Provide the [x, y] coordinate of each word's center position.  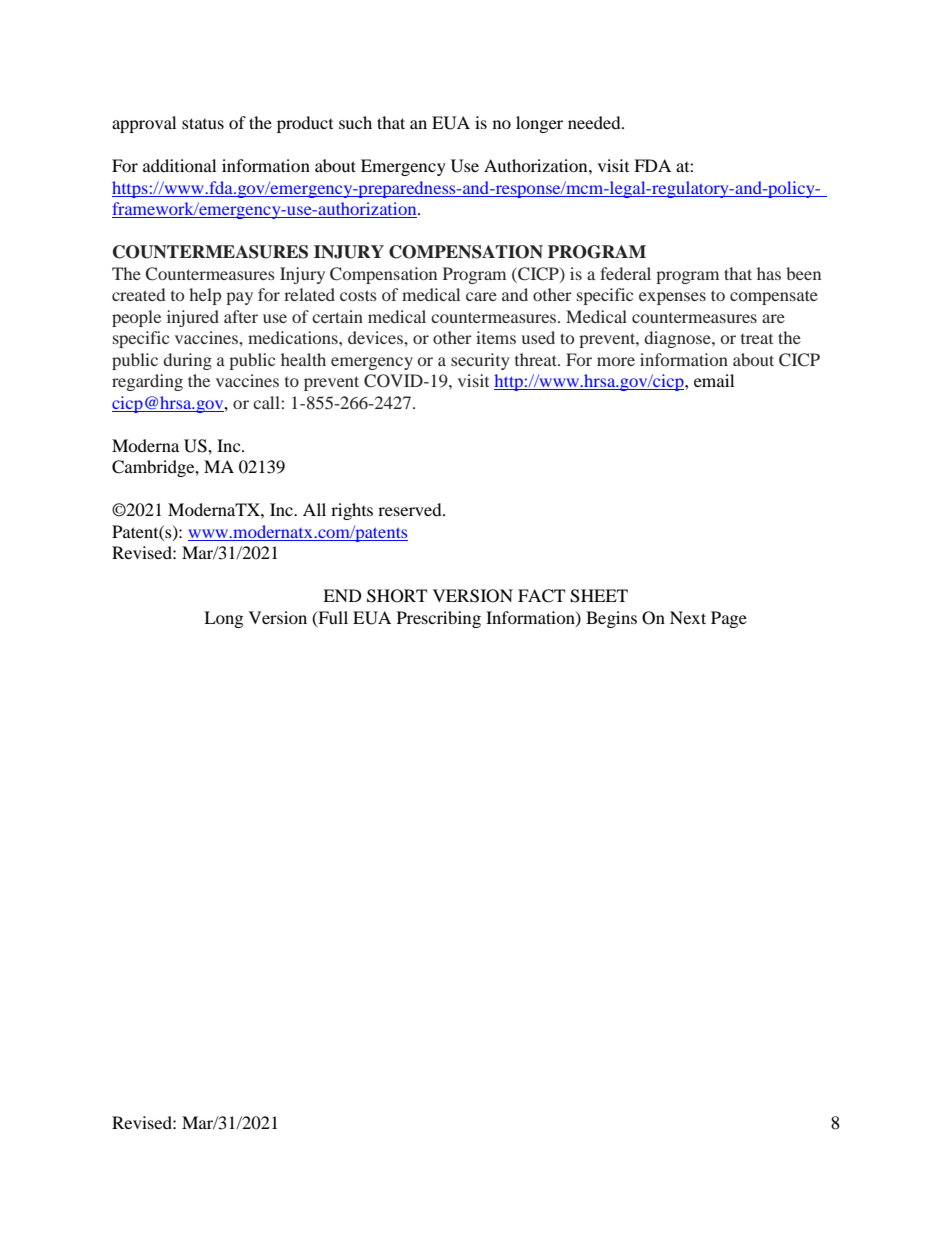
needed [595, 122]
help [205, 296]
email [714, 380]
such [355, 122]
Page [729, 619]
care [481, 296]
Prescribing [439, 619]
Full [332, 618]
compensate [774, 297]
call [267, 402]
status [203, 123]
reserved [411, 509]
